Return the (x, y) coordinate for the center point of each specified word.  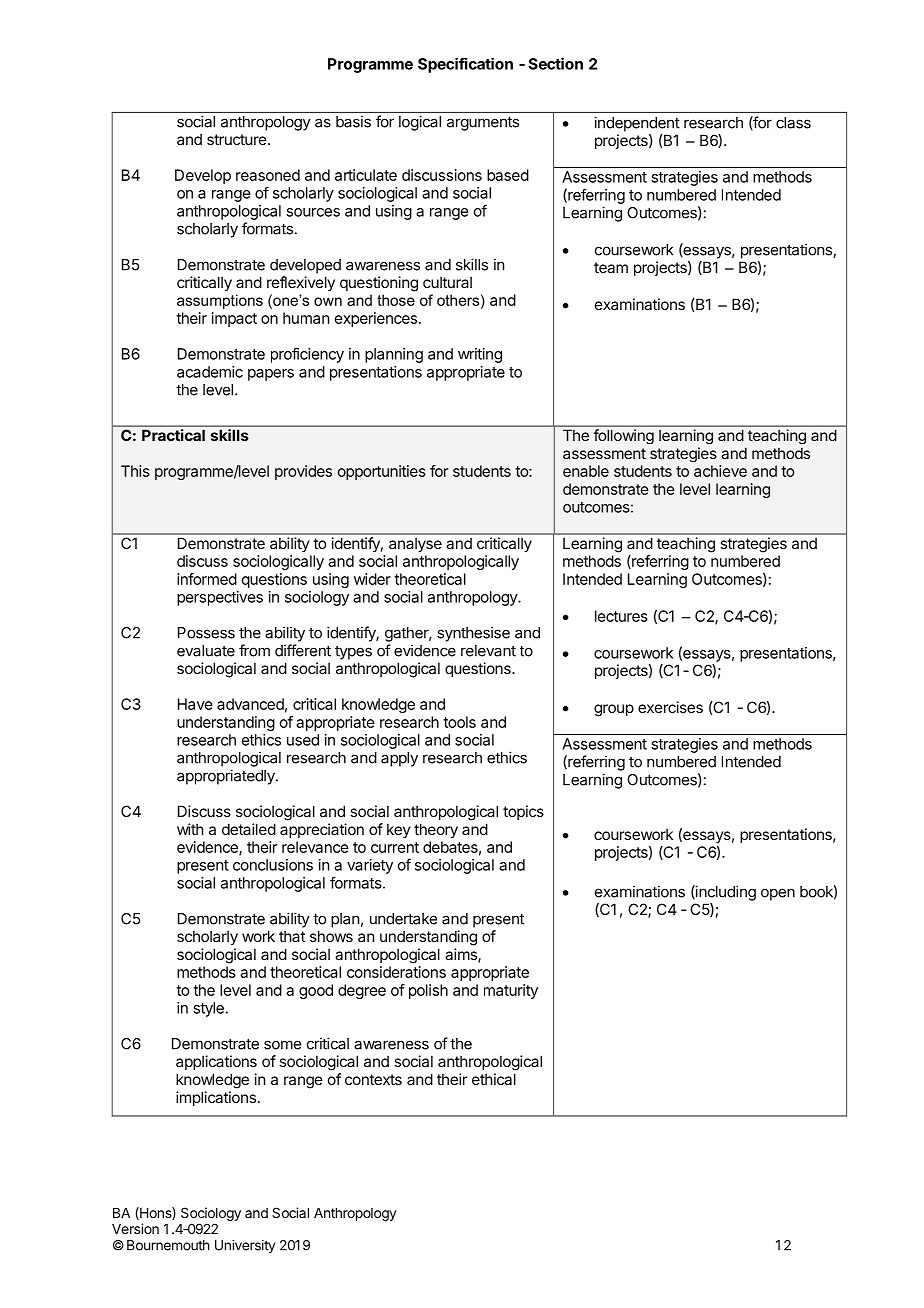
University (245, 1246)
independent (637, 124)
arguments (483, 123)
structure (238, 139)
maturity (511, 991)
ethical (494, 1079)
